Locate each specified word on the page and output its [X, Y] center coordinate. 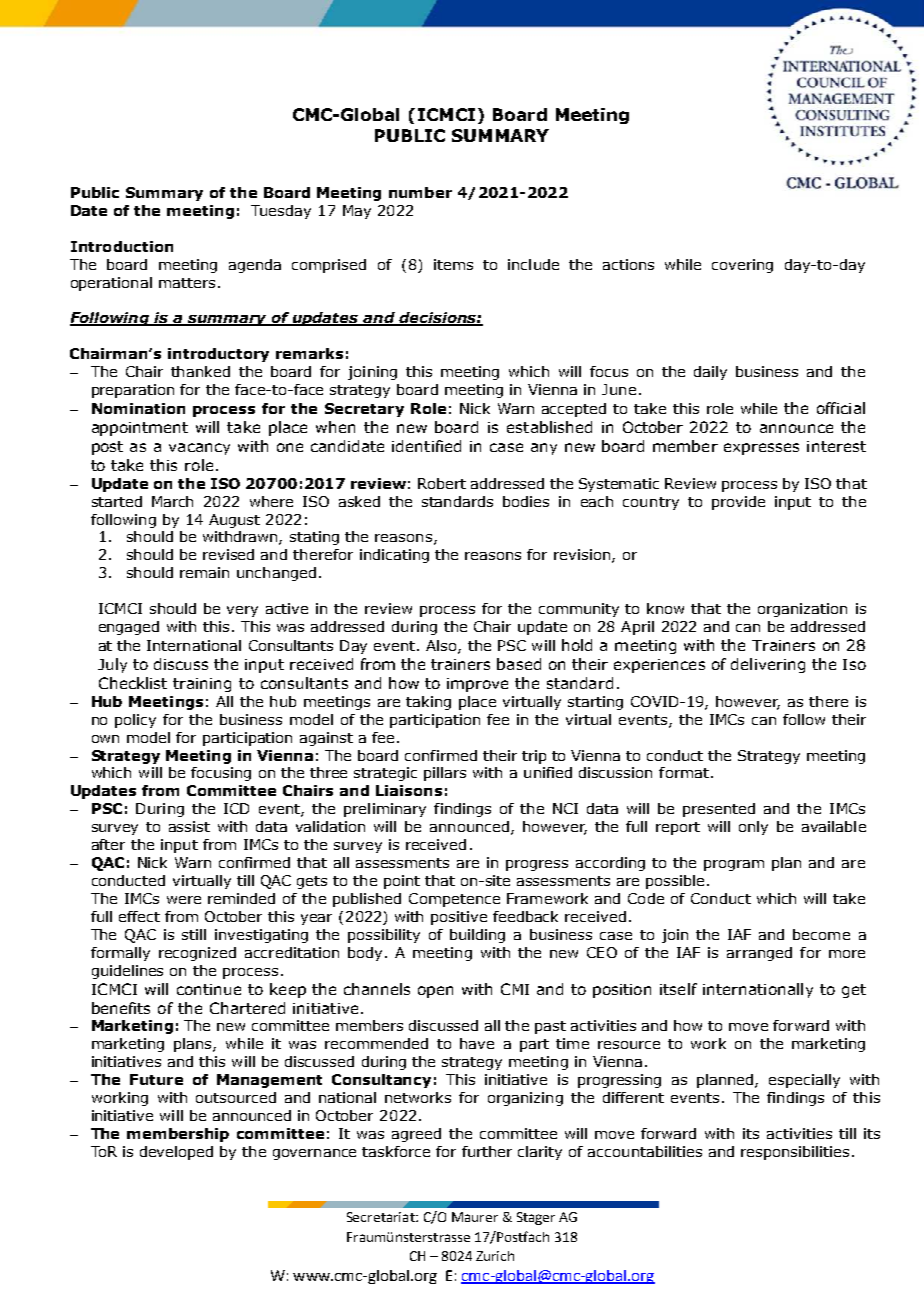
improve [477, 685]
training [202, 685]
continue [209, 989]
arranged [759, 954]
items [453, 264]
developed [176, 1153]
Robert [442, 483]
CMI [515, 989]
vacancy [199, 449]
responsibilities [795, 1153]
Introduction [122, 246]
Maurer [475, 1217]
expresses [761, 449]
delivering [768, 665]
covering [742, 266]
